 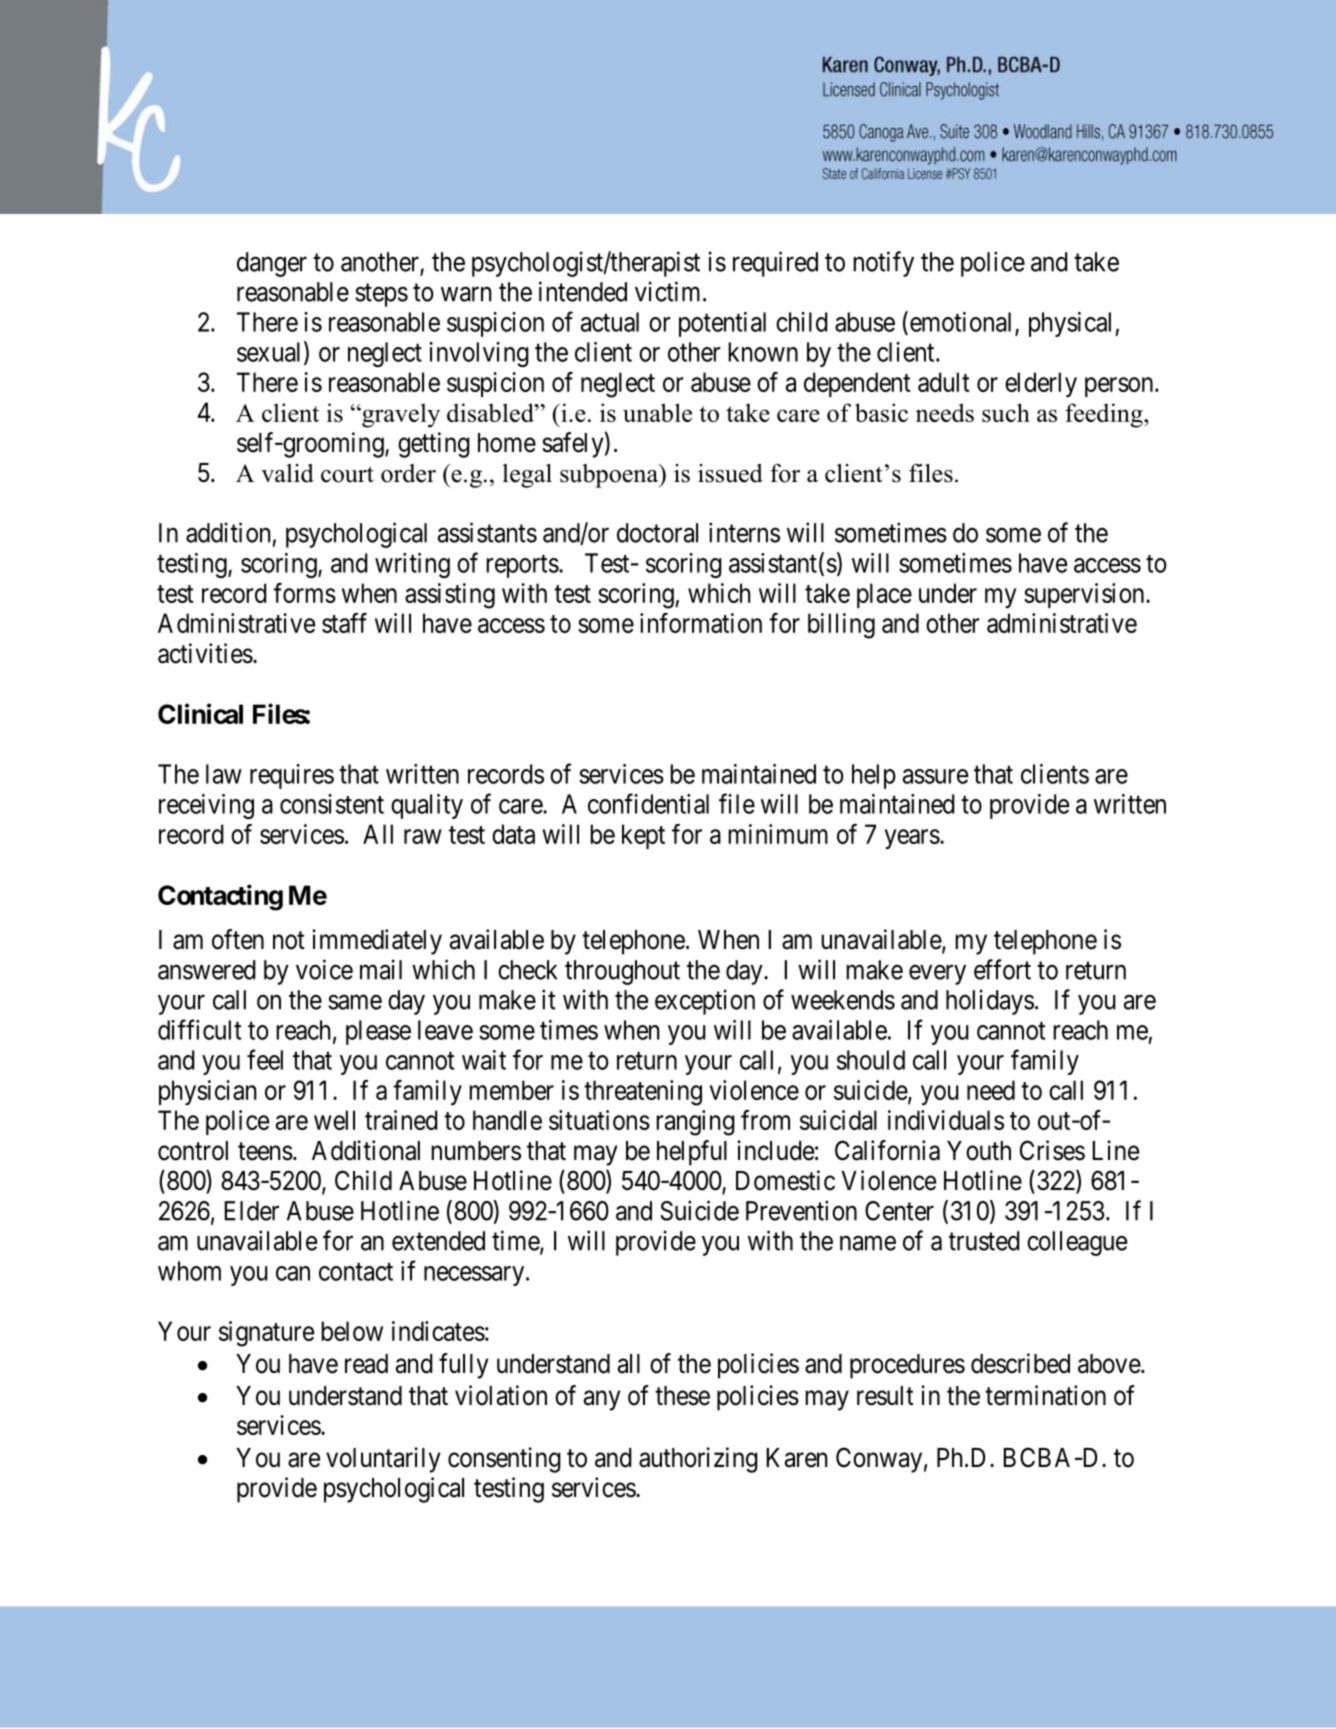 I want to click on consistent, so click(x=332, y=804).
